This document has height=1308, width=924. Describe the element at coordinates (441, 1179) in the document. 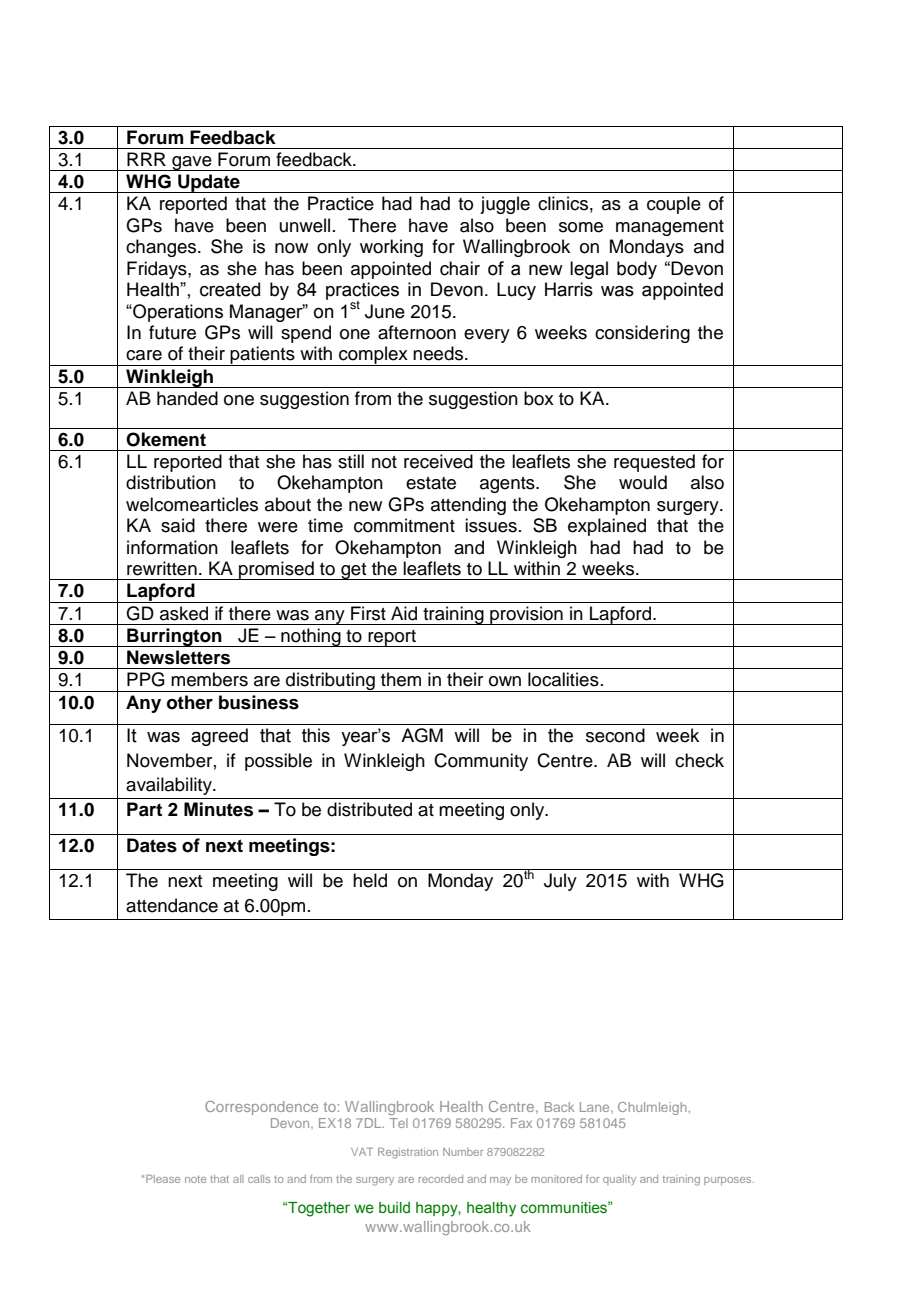

I see `recorded` at that location.
